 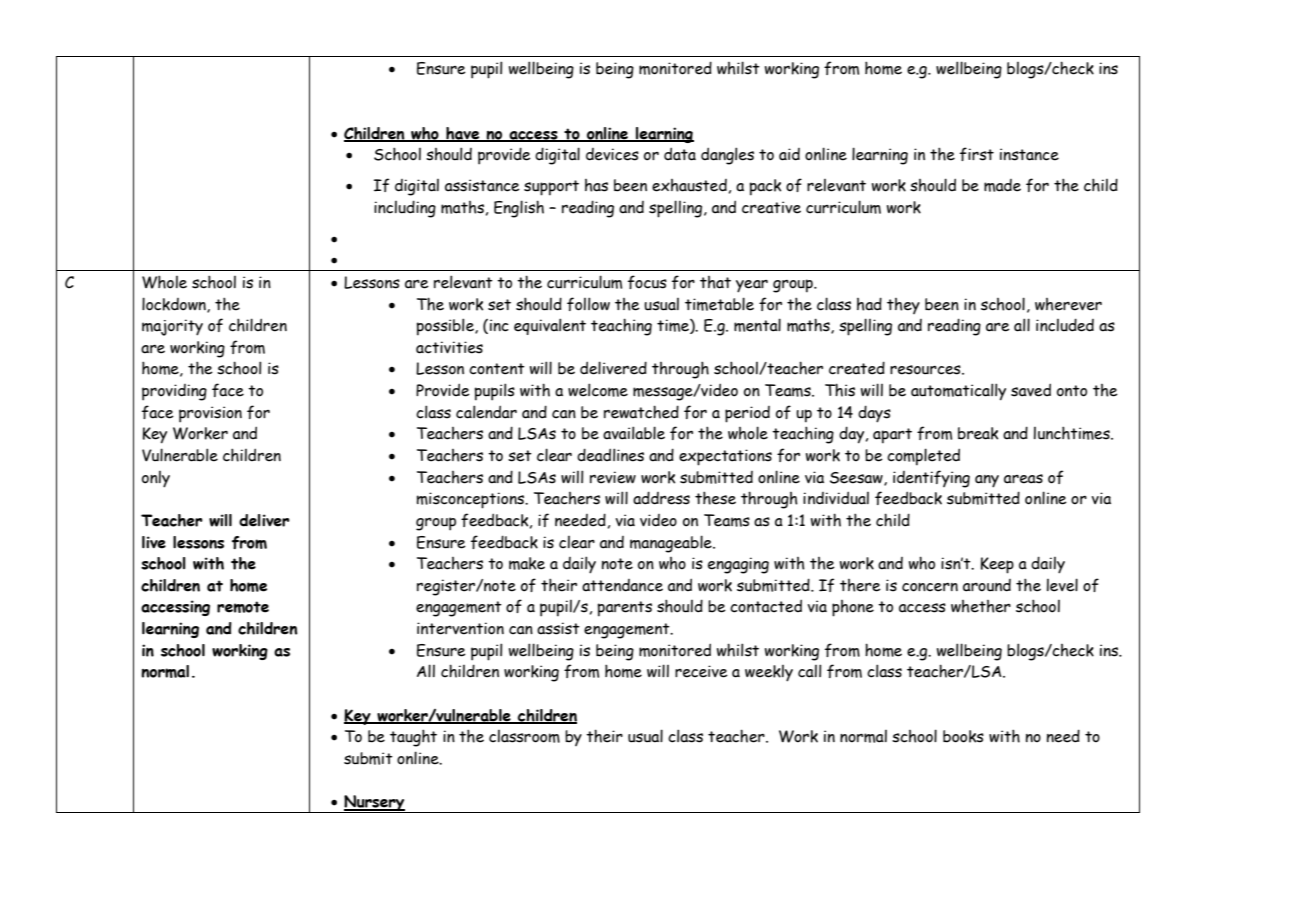 I want to click on they, so click(x=903, y=306).
